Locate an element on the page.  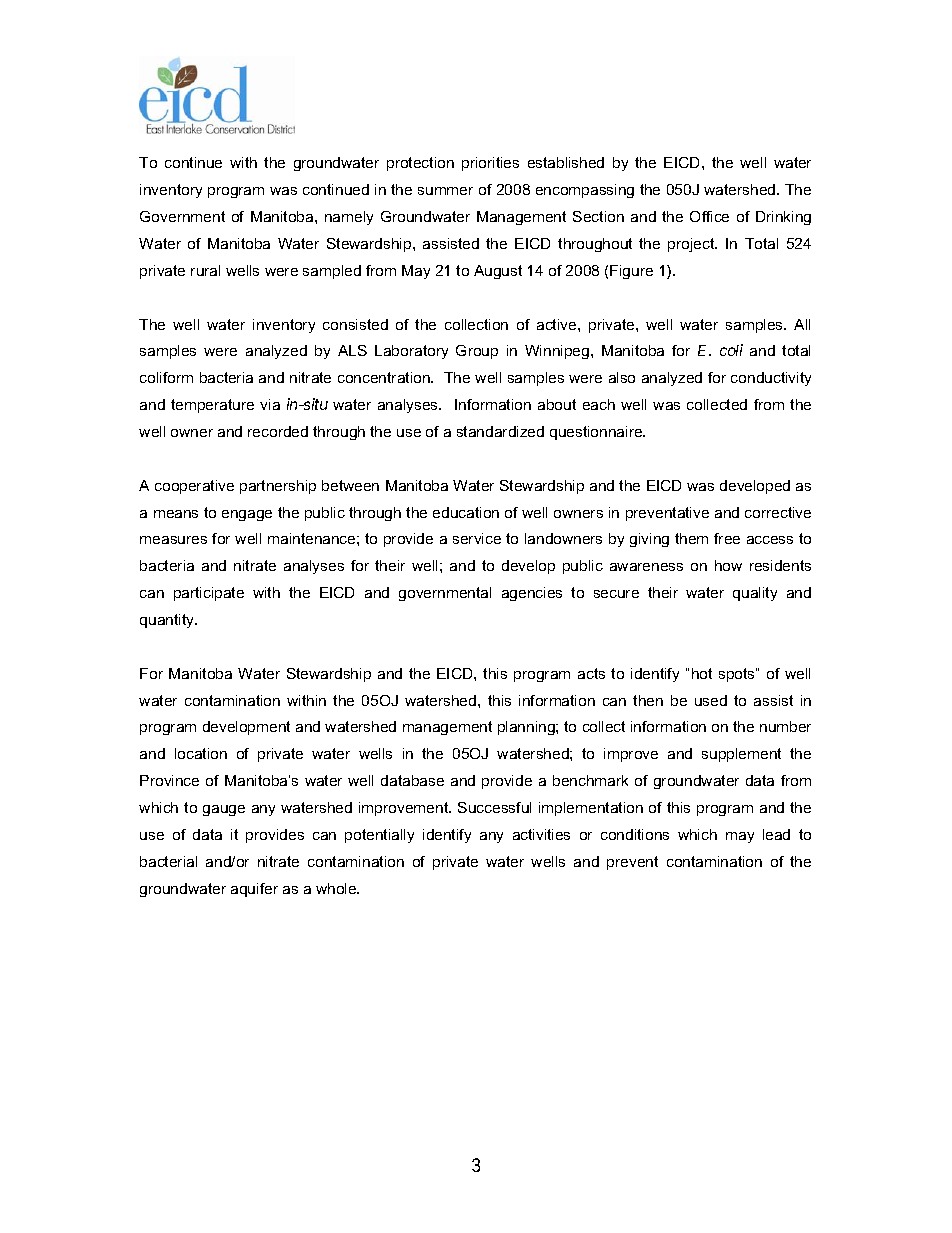
namely is located at coordinates (349, 218).
